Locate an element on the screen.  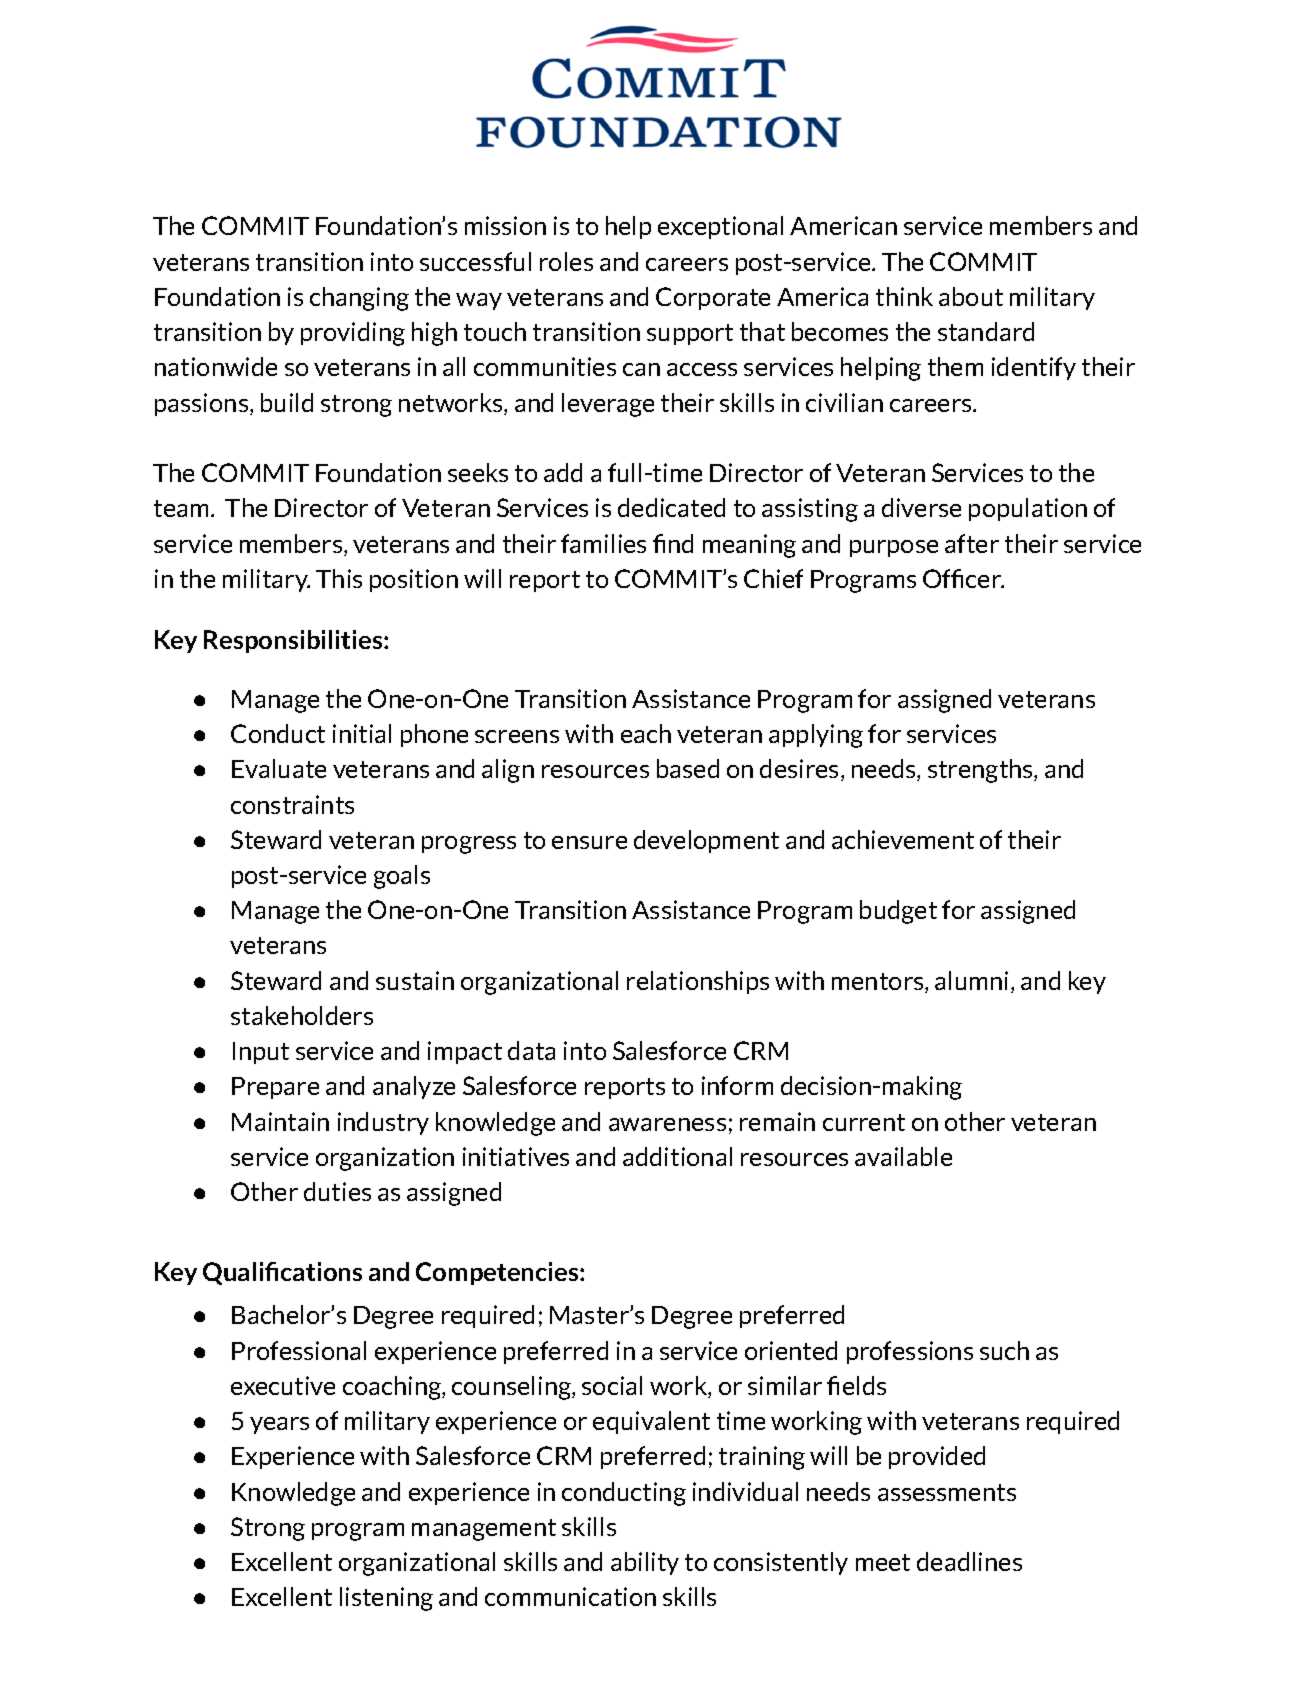
think is located at coordinates (904, 296).
